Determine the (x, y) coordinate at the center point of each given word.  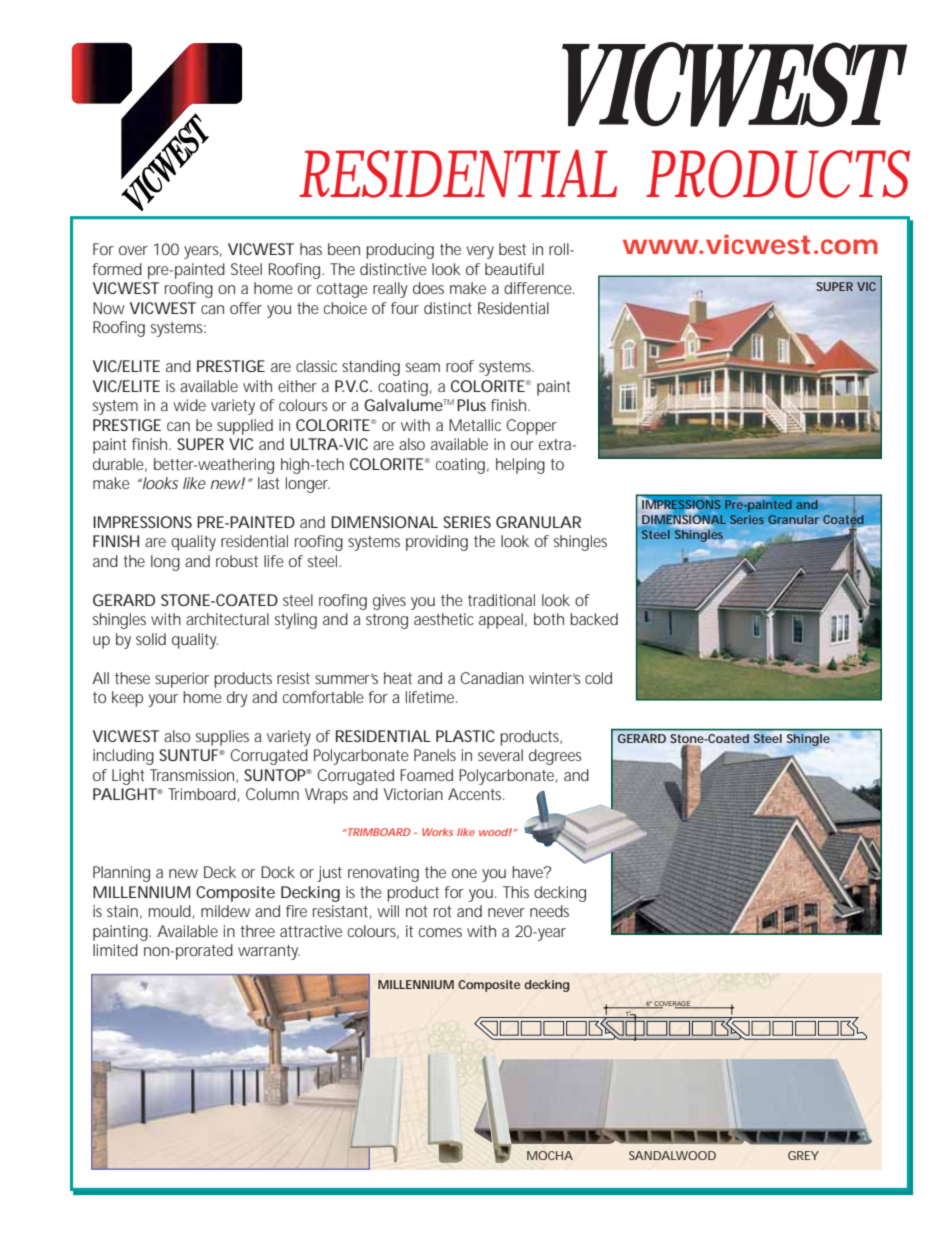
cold (598, 678)
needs (549, 911)
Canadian (492, 678)
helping (520, 466)
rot (443, 911)
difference (539, 288)
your (163, 700)
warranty (269, 952)
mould (169, 911)
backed (594, 619)
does (428, 288)
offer (246, 308)
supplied (245, 427)
